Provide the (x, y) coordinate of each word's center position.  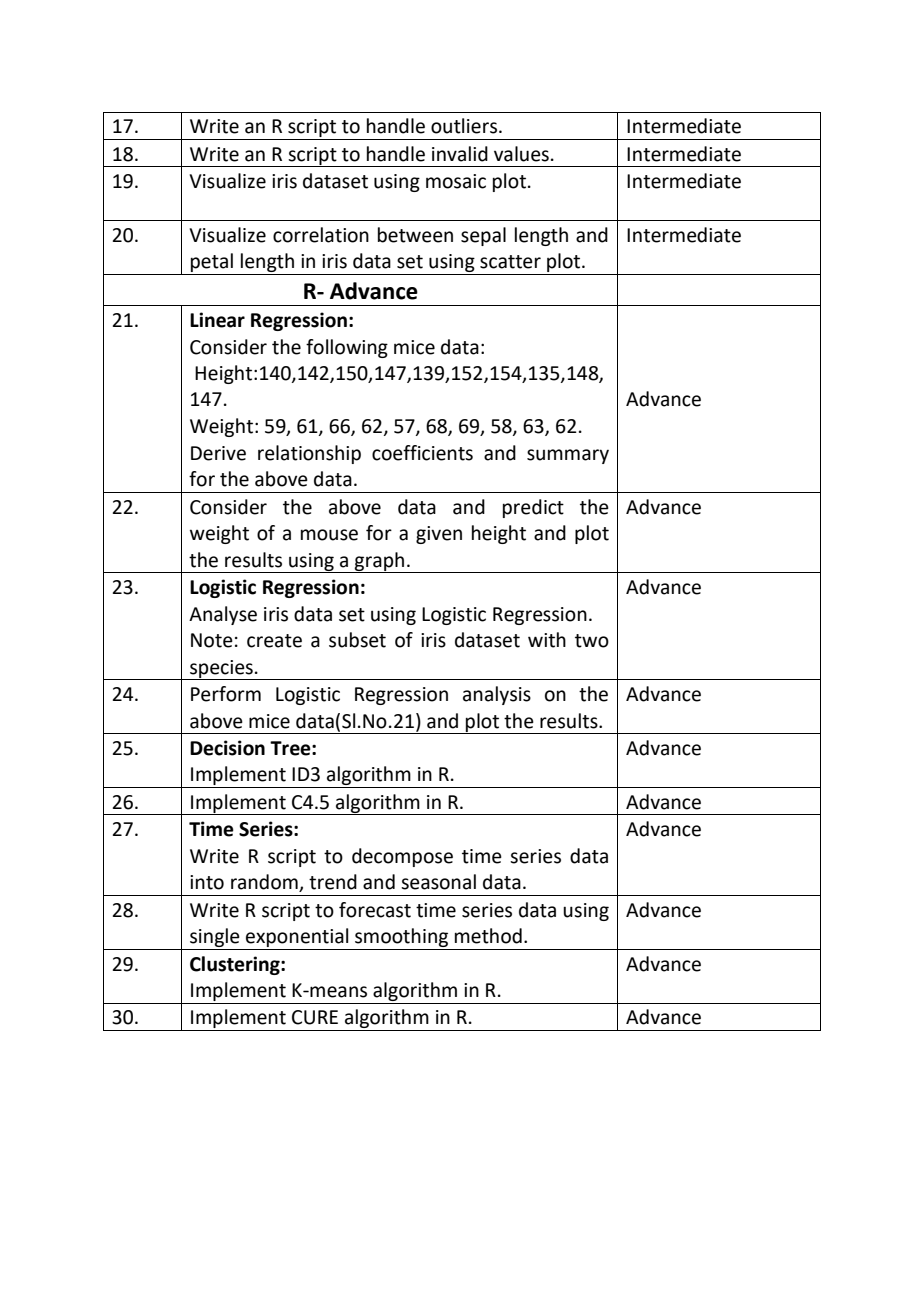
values (521, 154)
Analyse (223, 615)
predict (533, 508)
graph (380, 562)
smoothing (401, 937)
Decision (227, 748)
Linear (217, 320)
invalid (460, 154)
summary (568, 456)
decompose (402, 857)
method (488, 936)
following (347, 348)
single (215, 937)
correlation (321, 235)
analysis (497, 695)
